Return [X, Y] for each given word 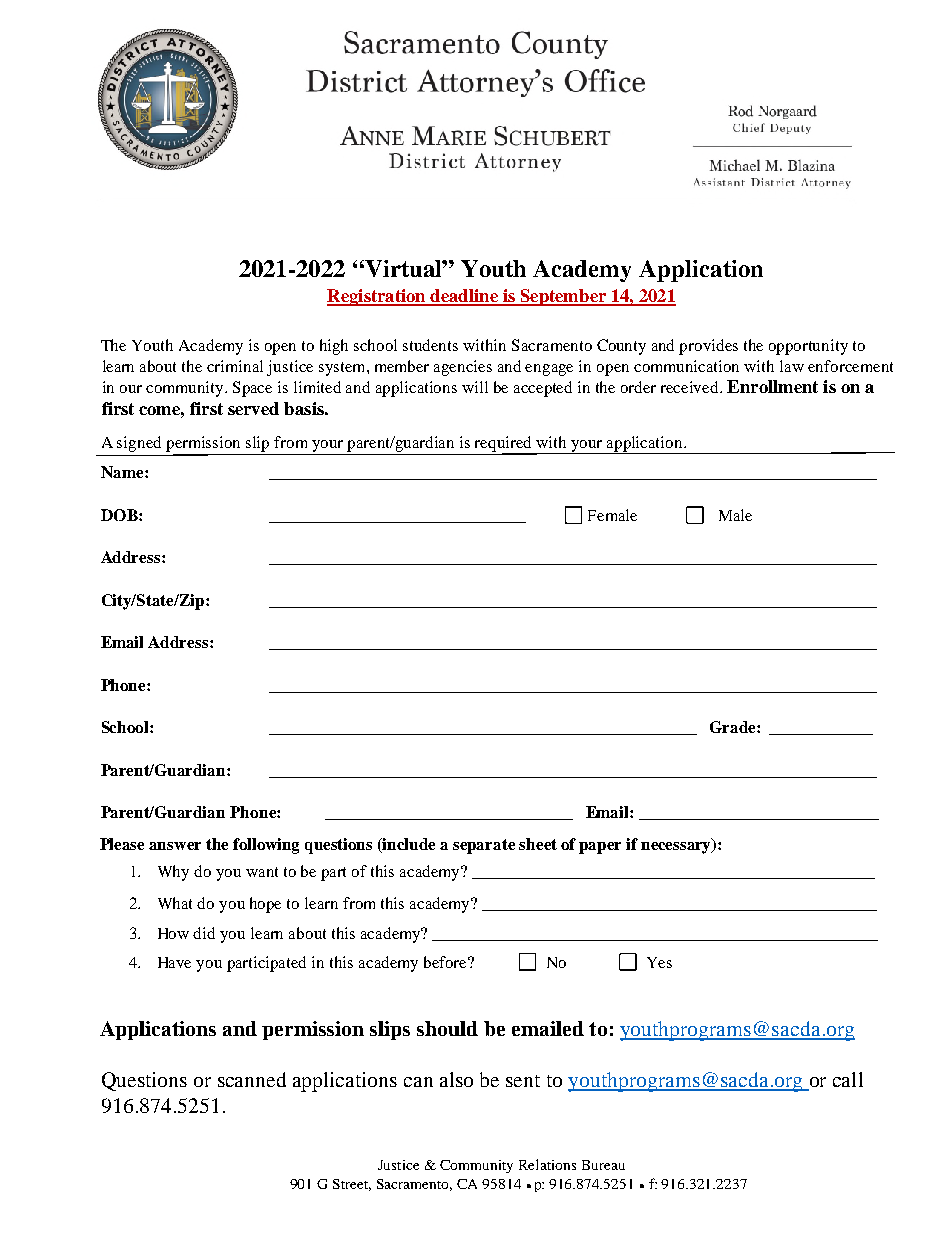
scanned [252, 1079]
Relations [547, 1164]
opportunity [808, 347]
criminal [235, 366]
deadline [464, 297]
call [848, 1079]
